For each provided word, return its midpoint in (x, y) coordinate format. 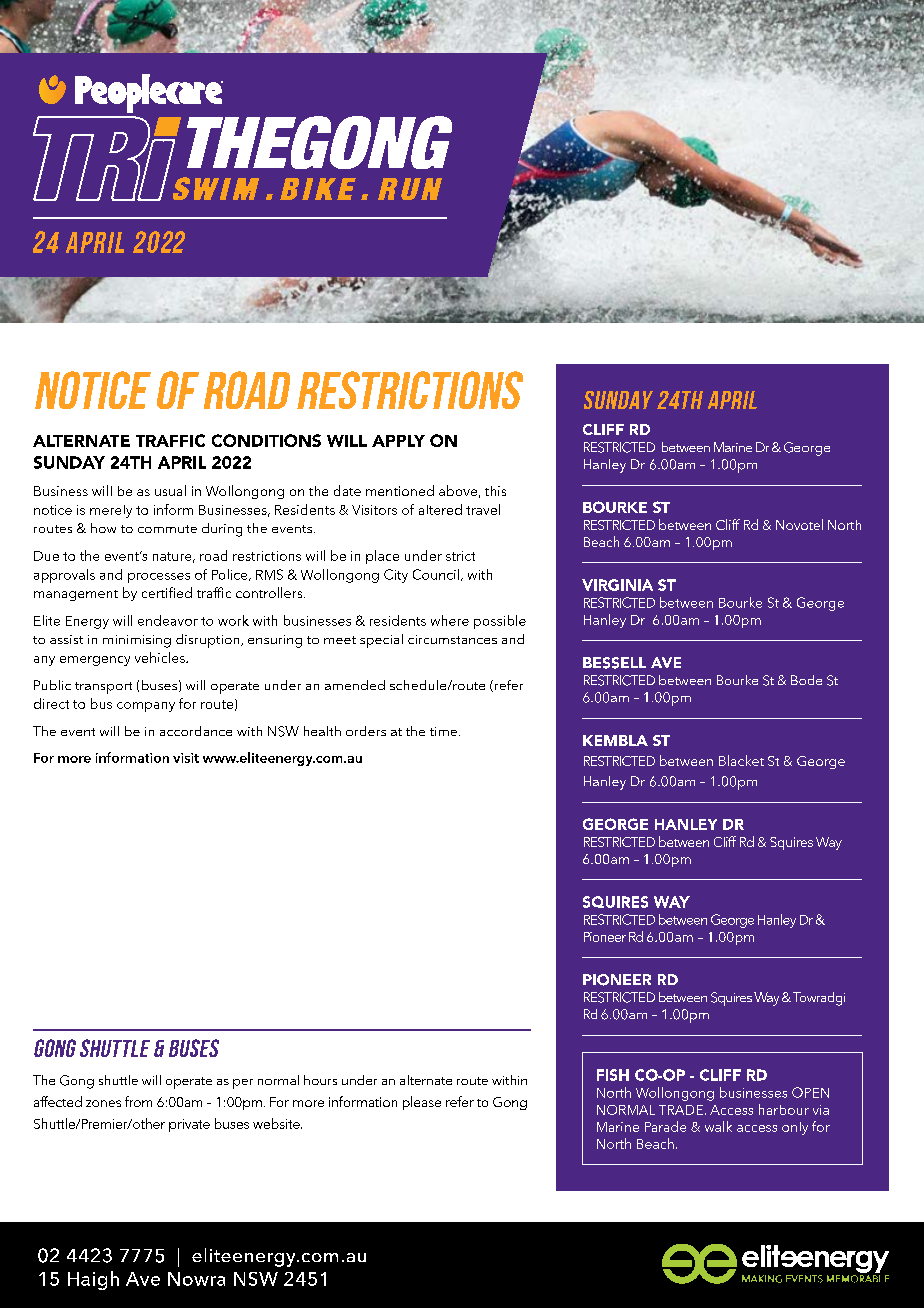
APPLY (398, 441)
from (138, 1101)
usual (170, 490)
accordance (196, 731)
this (495, 491)
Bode (806, 680)
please (422, 1103)
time (443, 731)
